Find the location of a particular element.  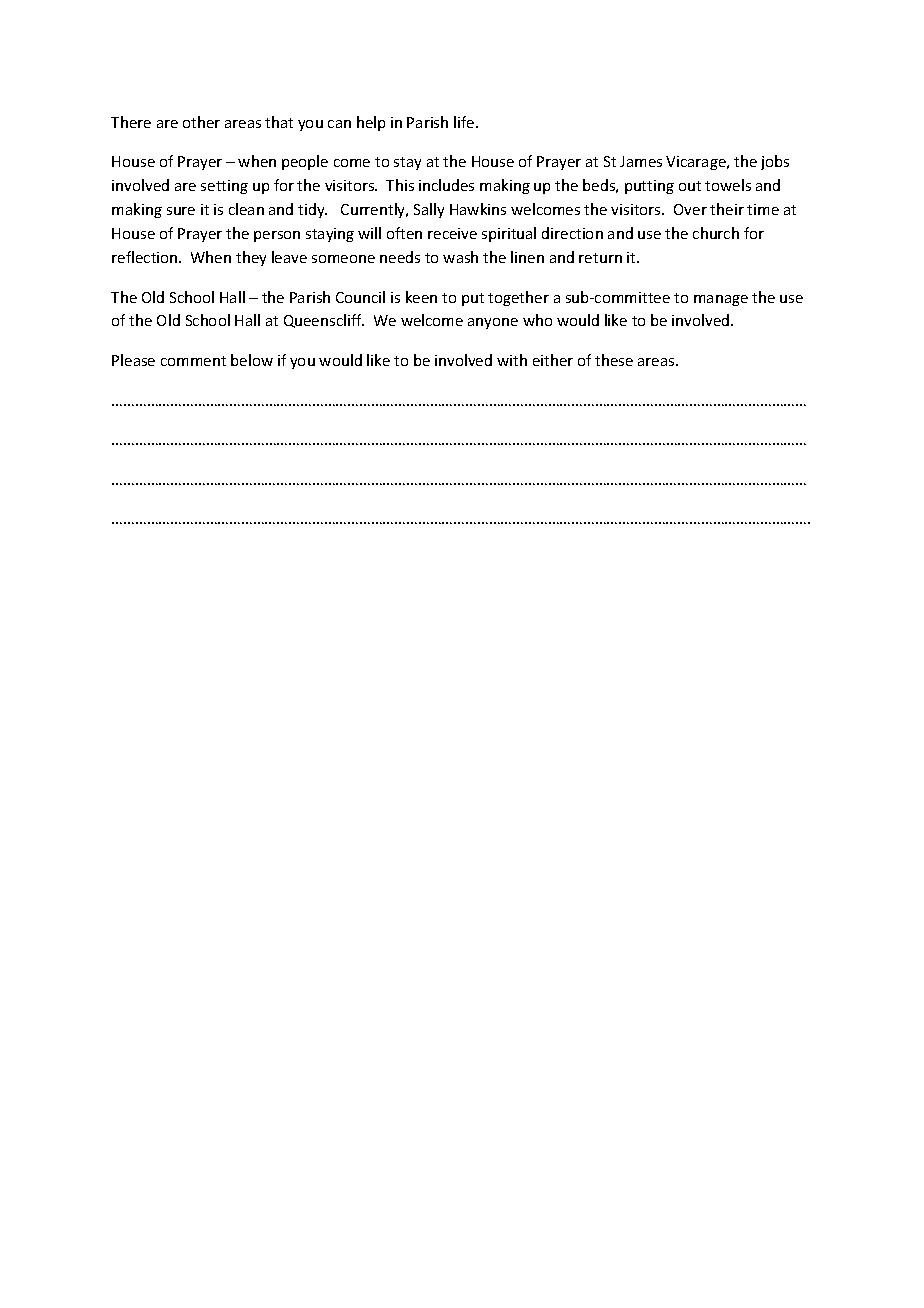

other is located at coordinates (201, 122).
